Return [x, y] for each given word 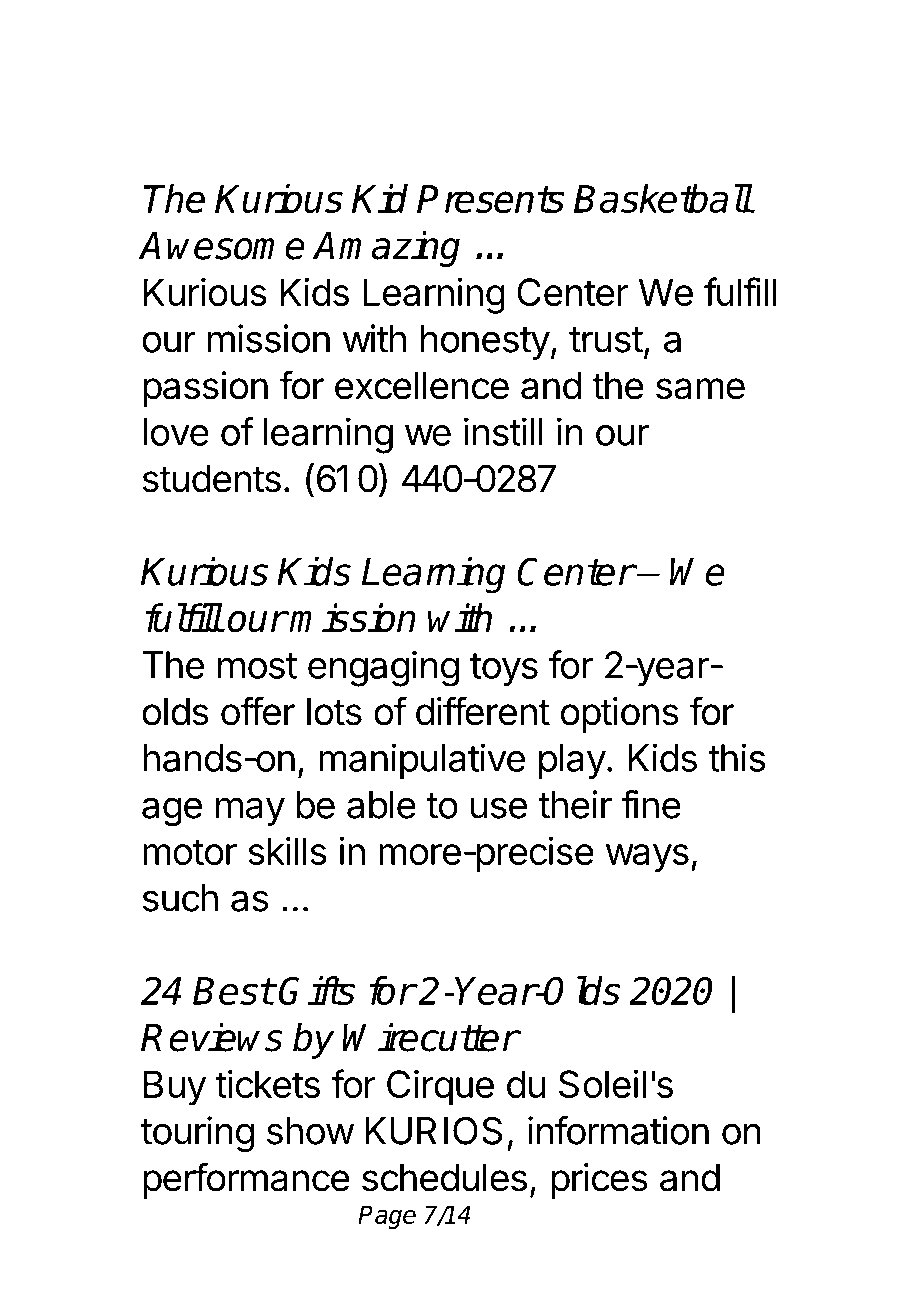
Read [193, 75]
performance [246, 1180]
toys [504, 670]
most [257, 666]
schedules [444, 1178]
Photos [657, 263]
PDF [317, 75]
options [620, 715]
